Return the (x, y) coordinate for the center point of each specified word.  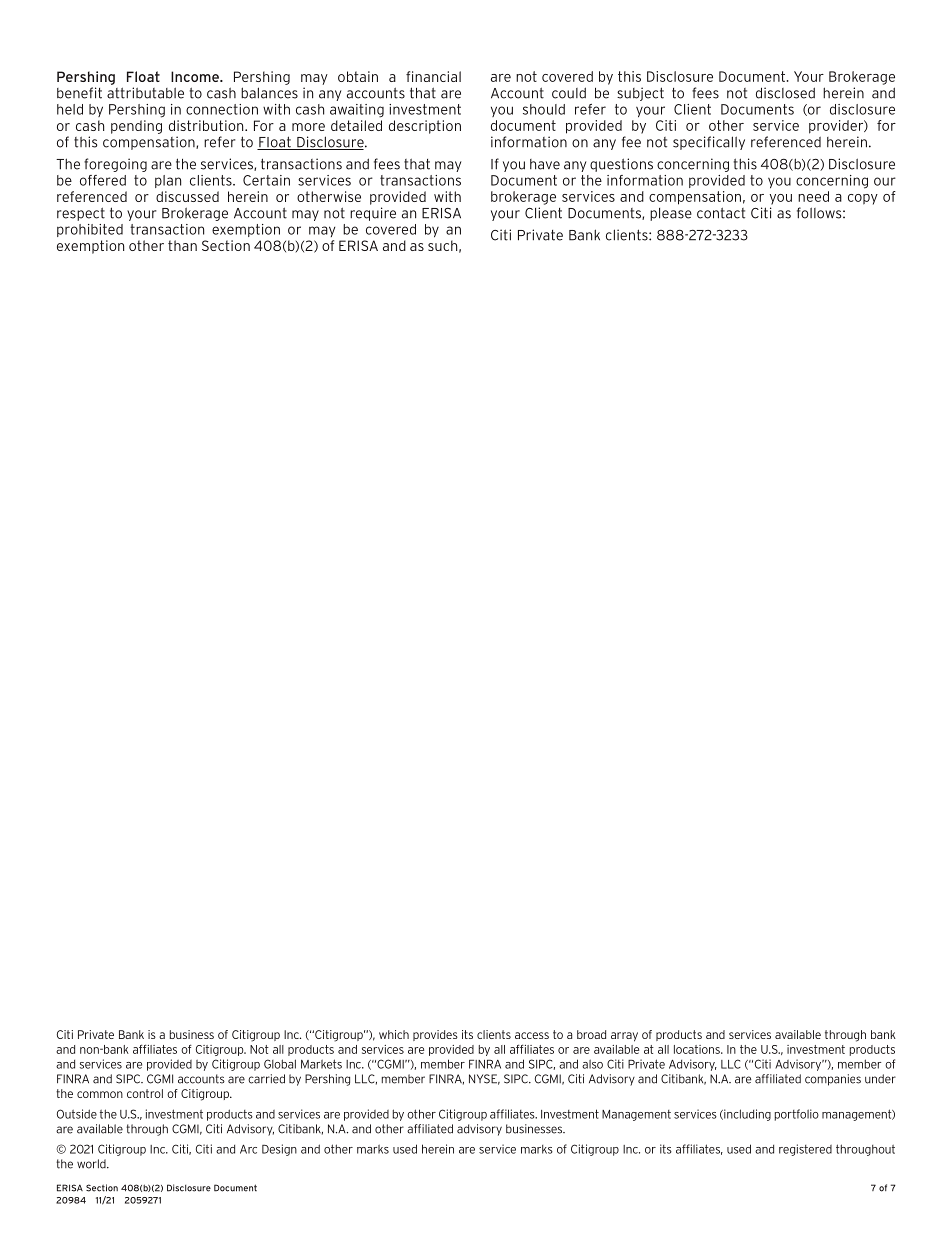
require (373, 214)
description (425, 127)
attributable (145, 93)
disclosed (785, 93)
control (145, 1093)
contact (721, 213)
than (182, 245)
